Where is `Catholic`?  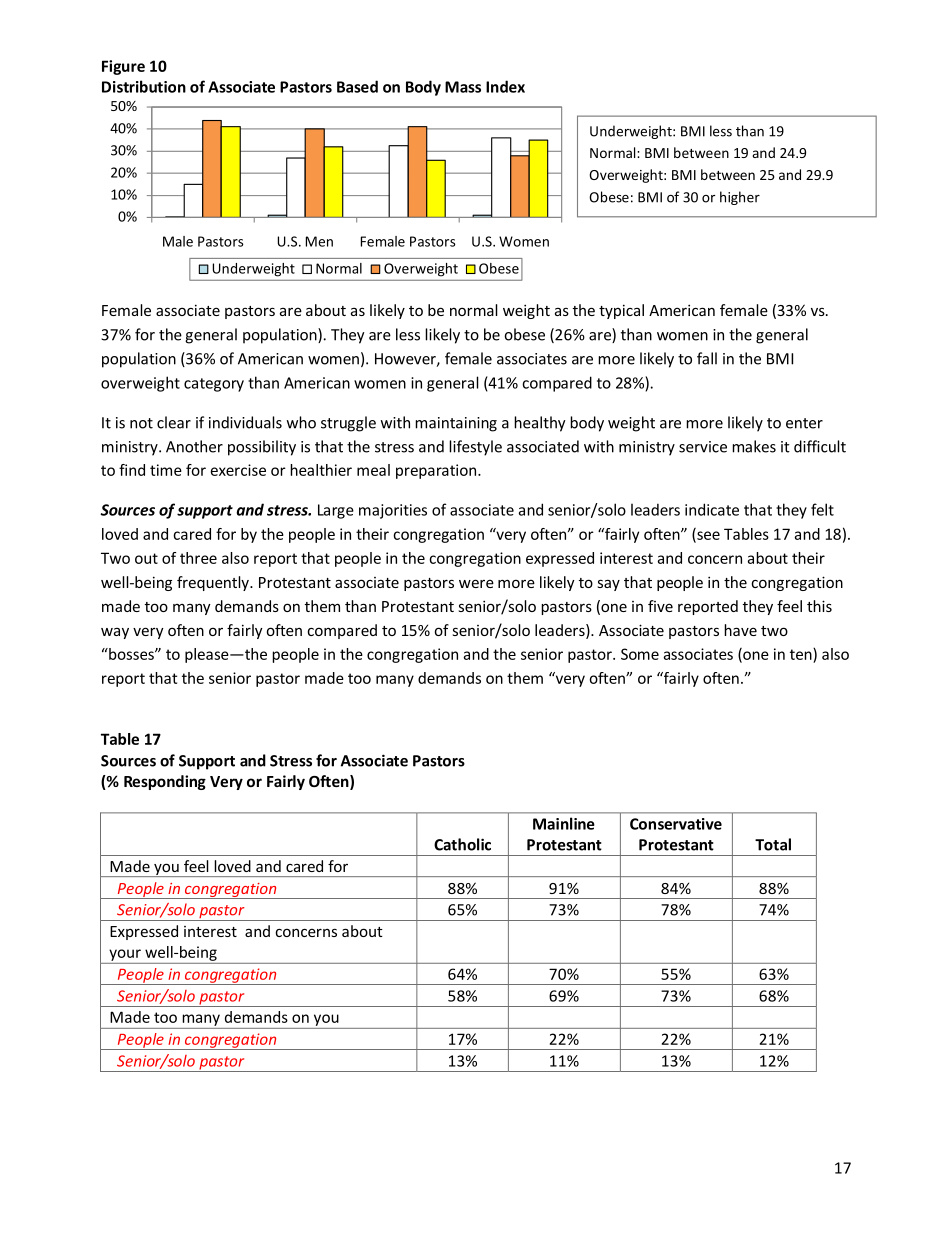
Catholic is located at coordinates (462, 844).
